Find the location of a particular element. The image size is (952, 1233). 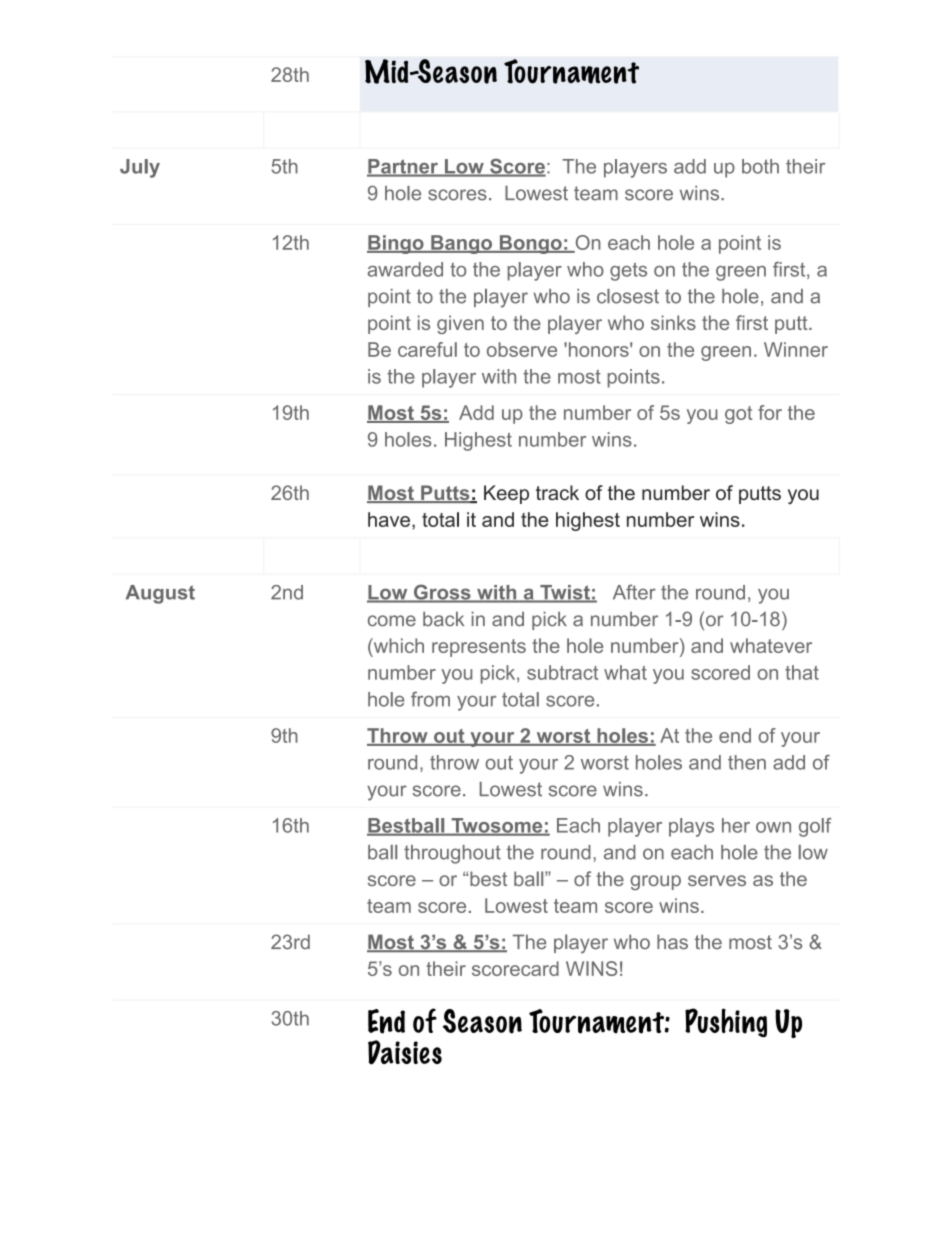

got is located at coordinates (738, 415).
